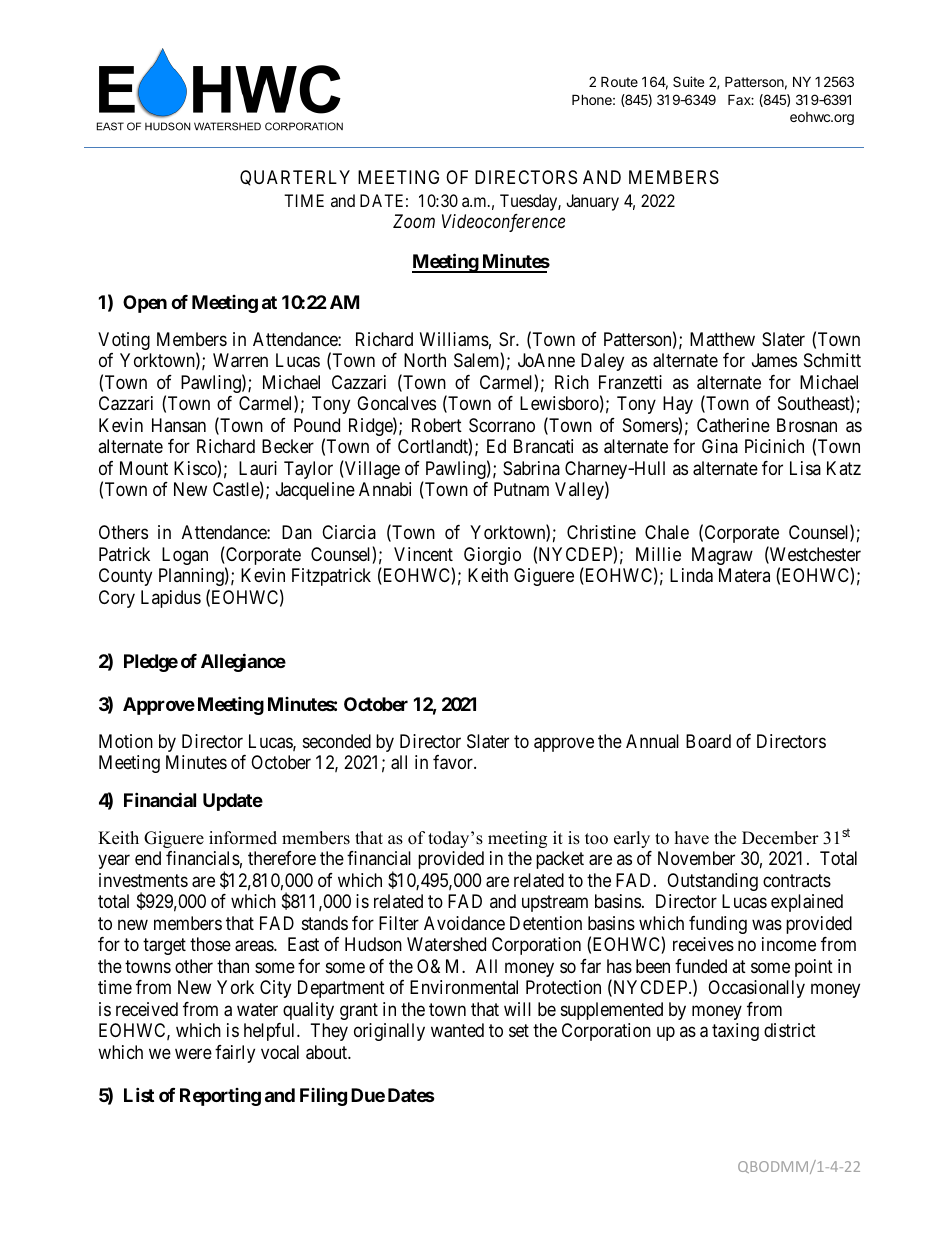 This image has height=1233, width=952. What do you see at coordinates (722, 339) in the image?
I see `Matthew` at bounding box center [722, 339].
